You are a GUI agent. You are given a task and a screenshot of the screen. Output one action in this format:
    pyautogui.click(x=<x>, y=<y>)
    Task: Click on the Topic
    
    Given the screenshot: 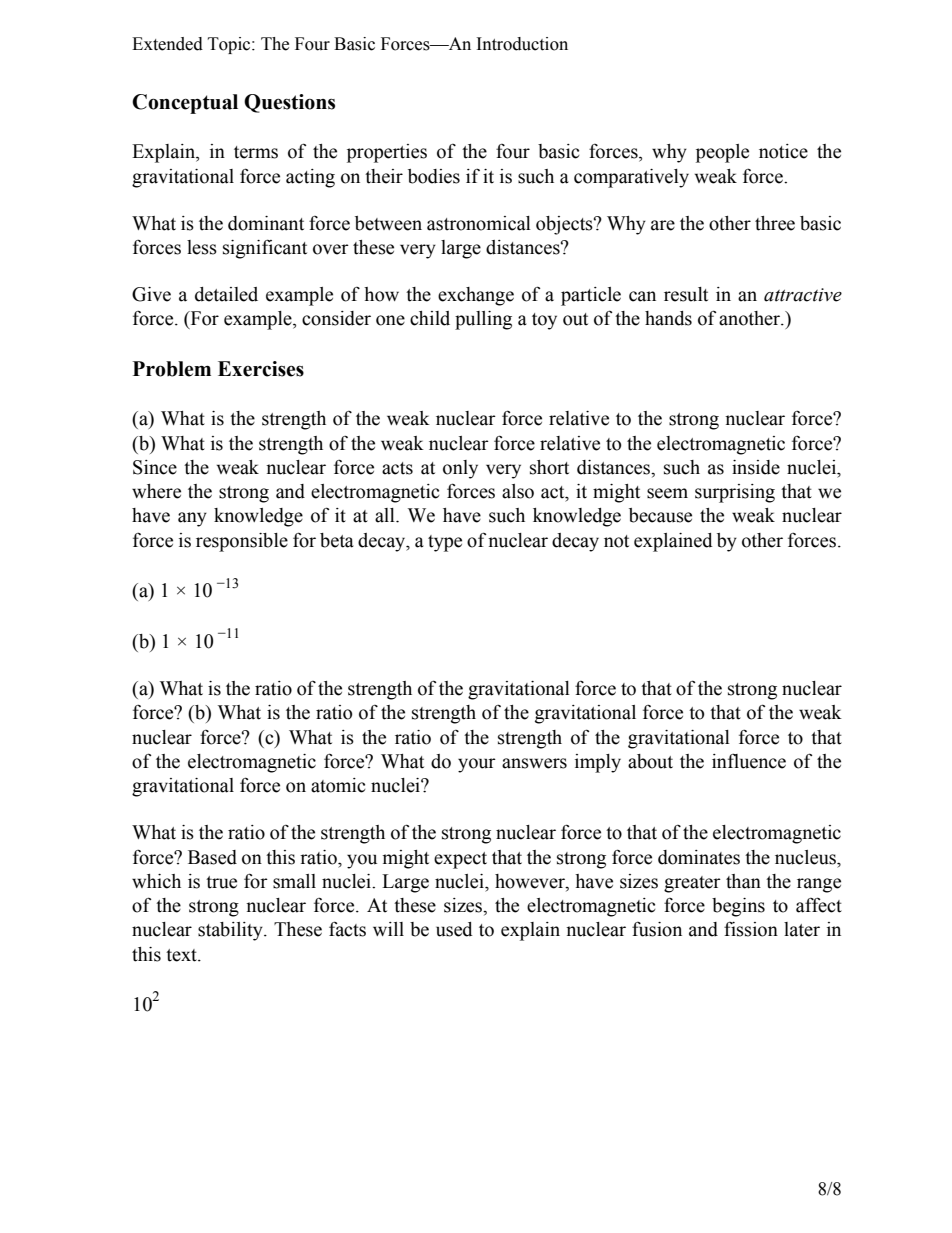 What is the action you would take?
    pyautogui.click(x=230, y=45)
